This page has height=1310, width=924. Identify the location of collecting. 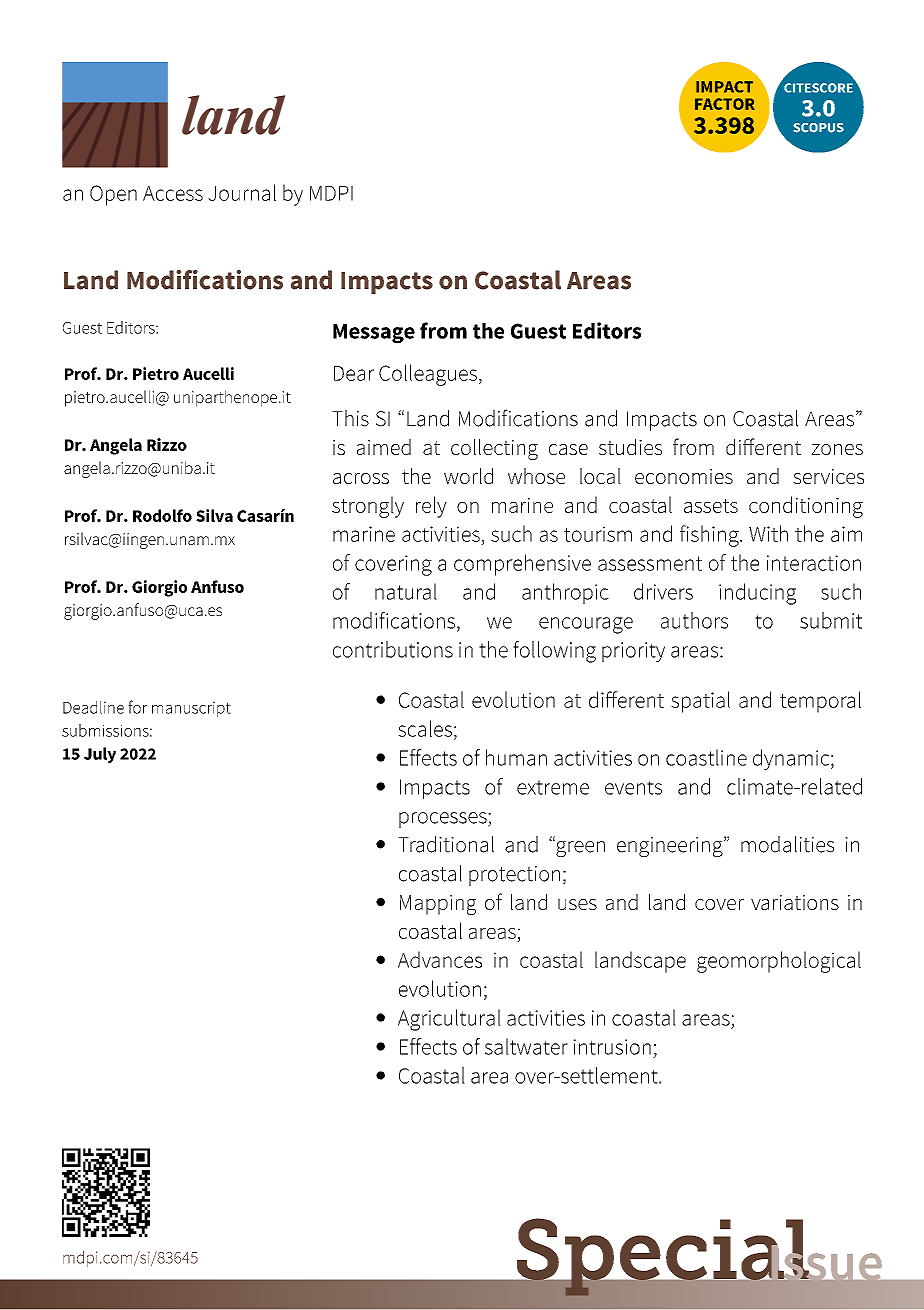
(494, 449).
